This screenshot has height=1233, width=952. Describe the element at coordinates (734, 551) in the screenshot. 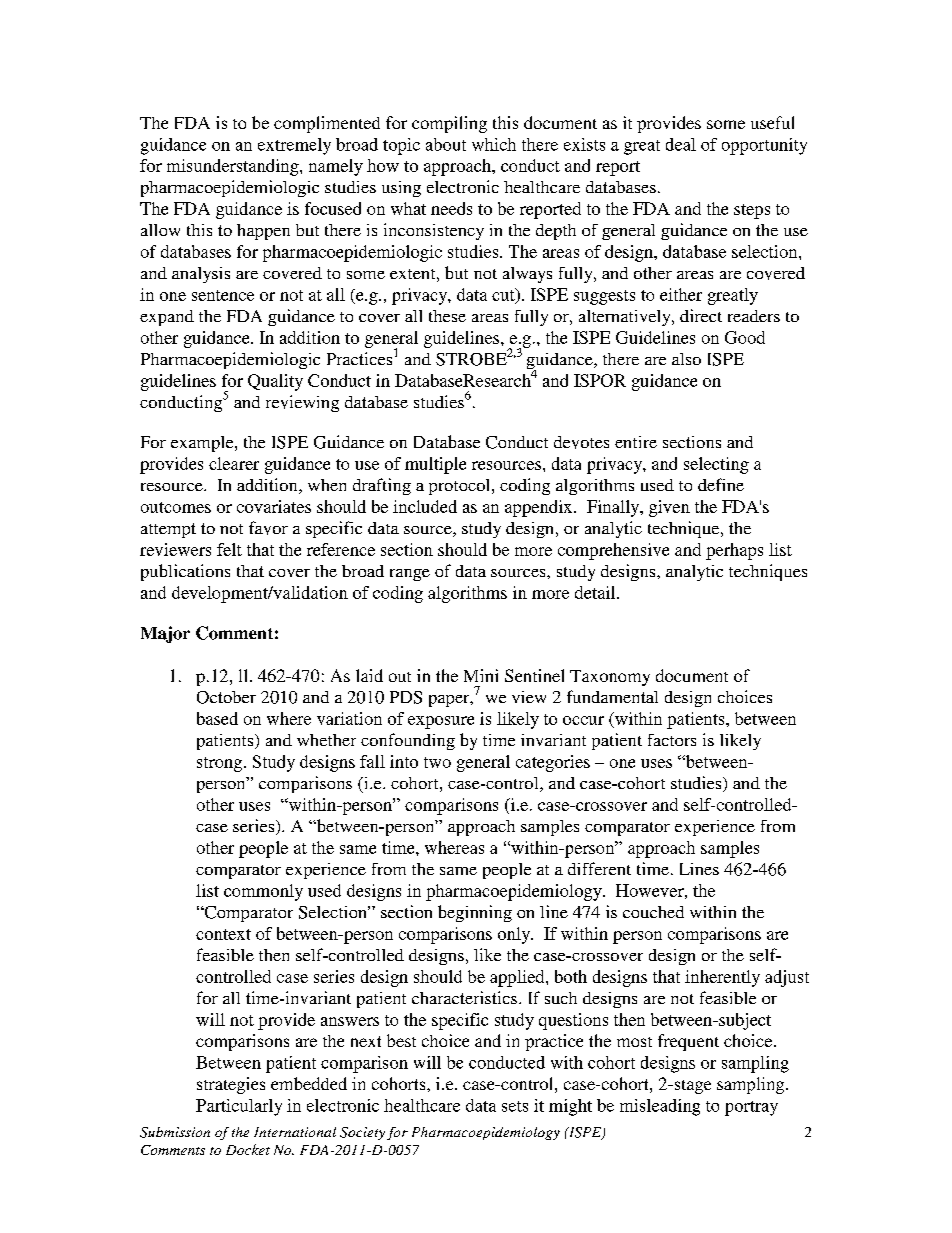

I see `perhaps` at that location.
